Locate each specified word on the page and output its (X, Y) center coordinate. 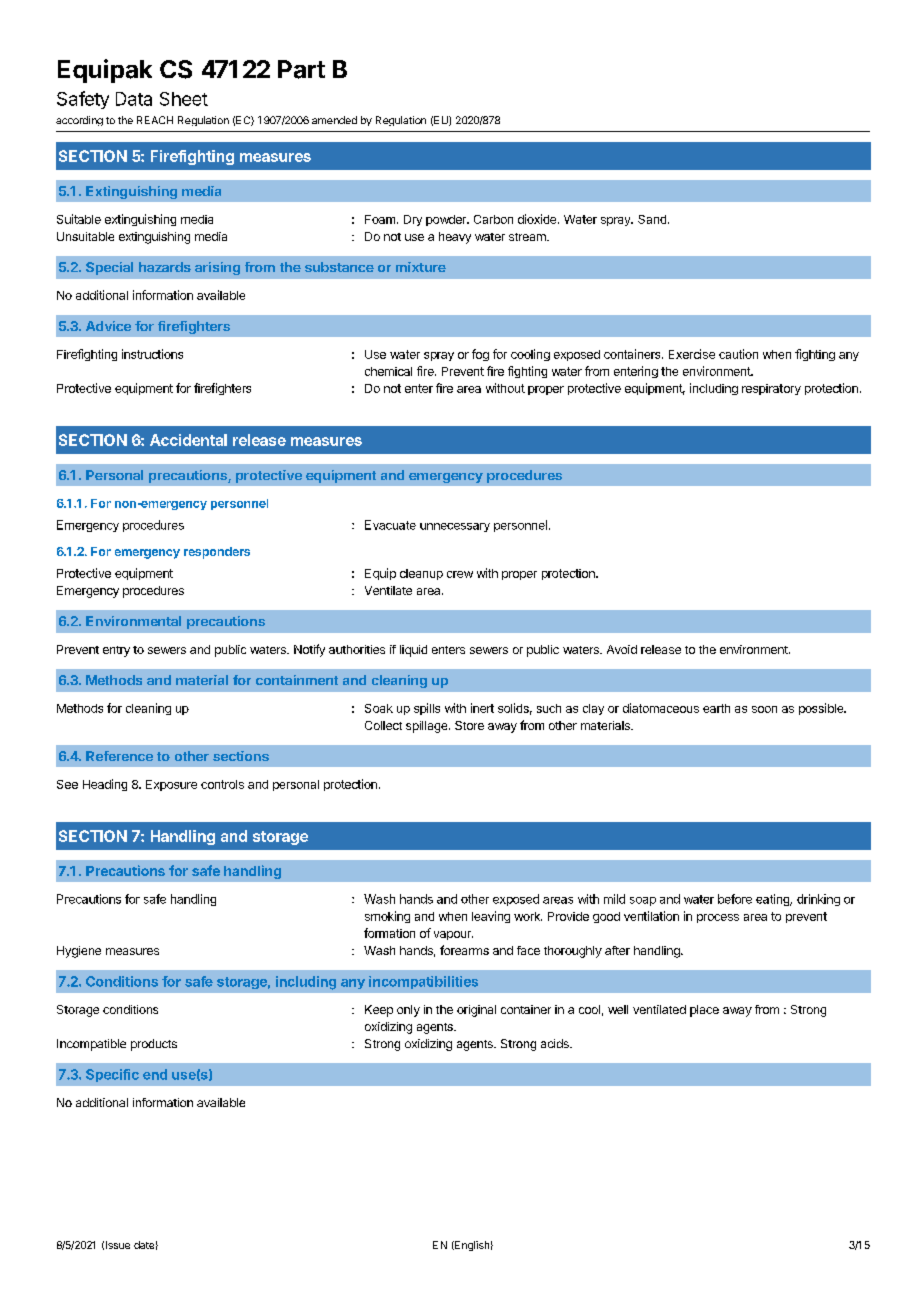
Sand (652, 219)
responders (217, 553)
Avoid (622, 649)
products (154, 1045)
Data (134, 99)
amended (334, 120)
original (476, 1011)
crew (460, 574)
